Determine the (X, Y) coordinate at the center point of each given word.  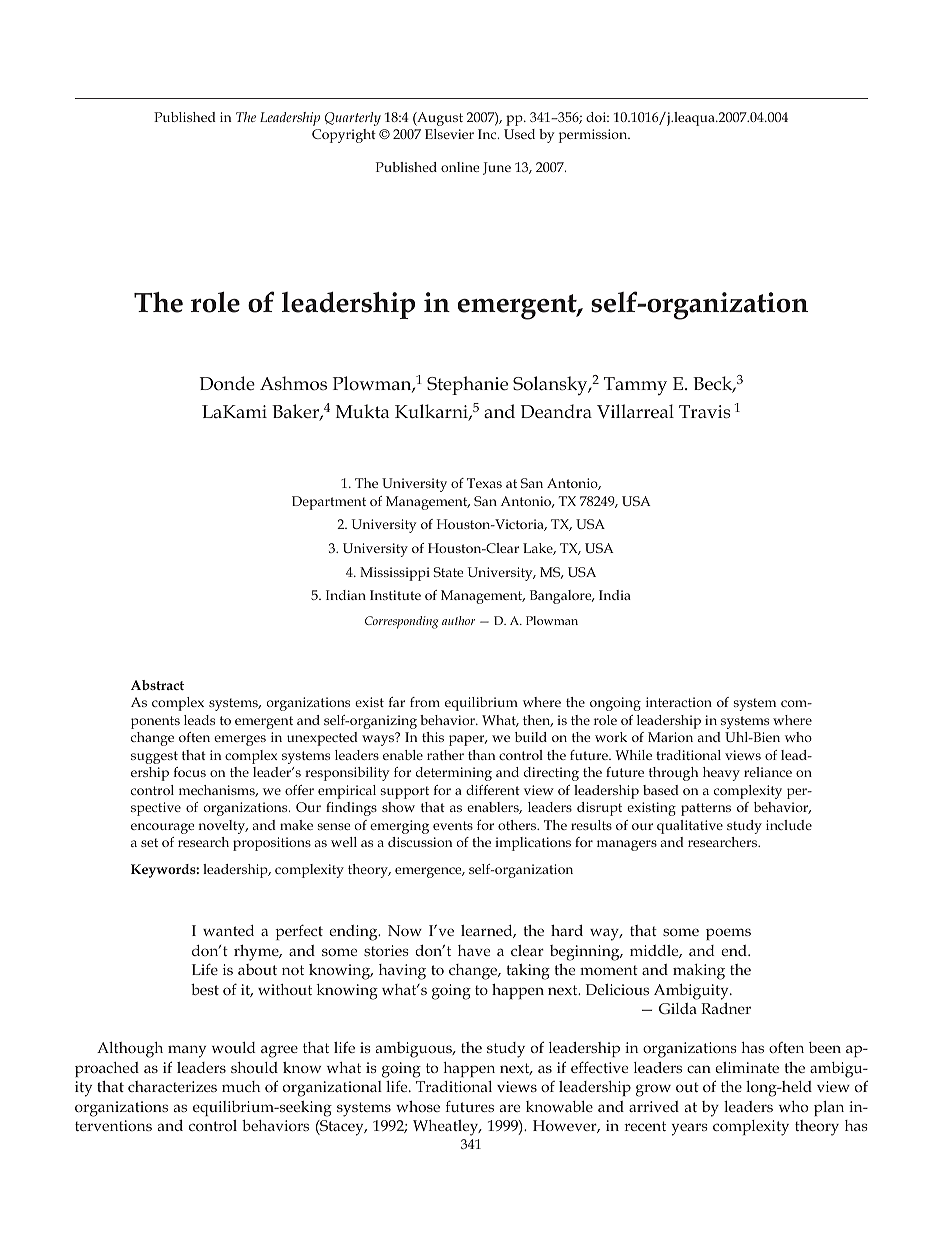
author (458, 620)
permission (594, 136)
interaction (679, 702)
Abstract (157, 685)
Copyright (344, 136)
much (241, 1086)
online (460, 167)
